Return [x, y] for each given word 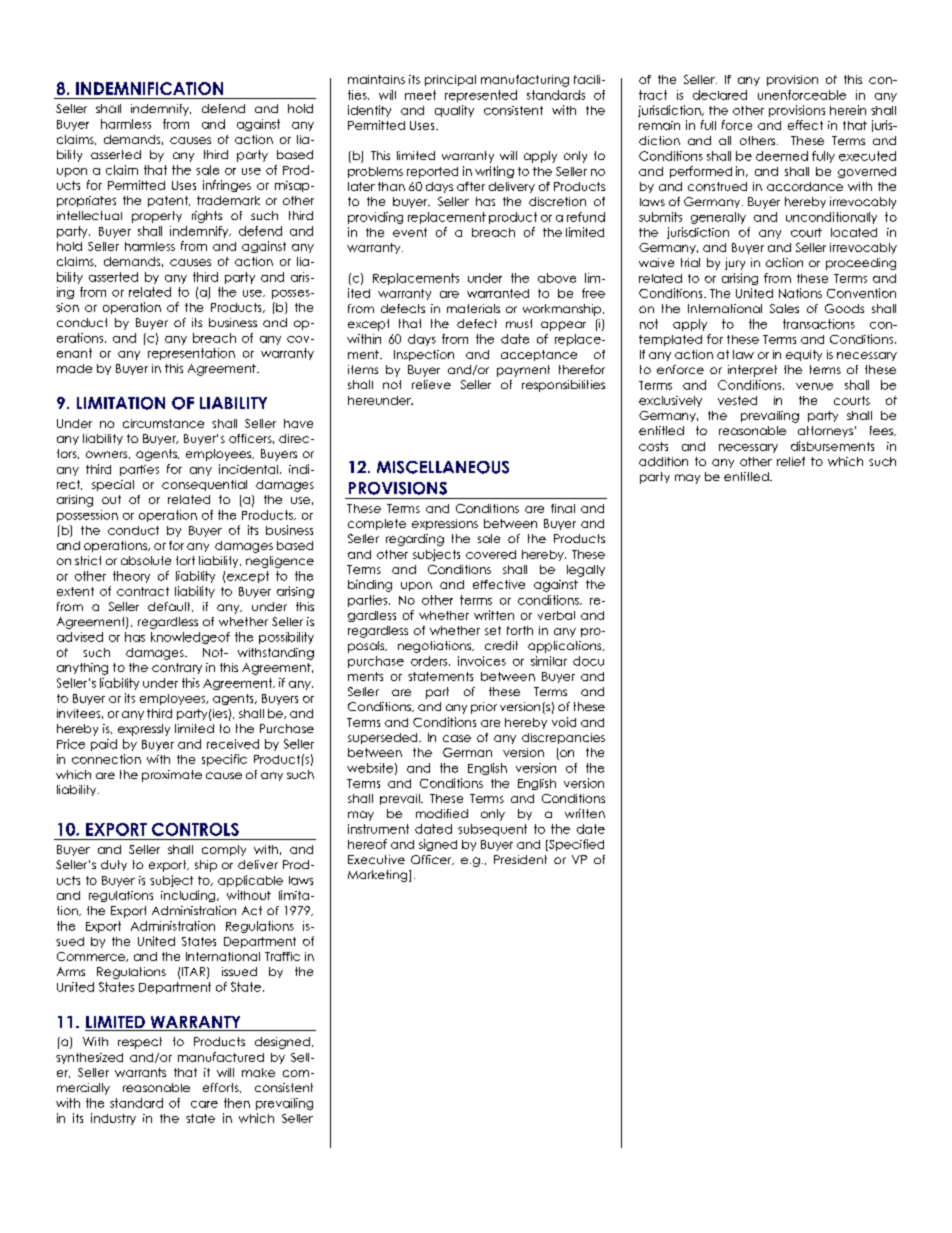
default [170, 607]
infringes [227, 186]
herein [848, 110]
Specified [575, 845]
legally [586, 571]
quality [454, 111]
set [493, 630]
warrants [140, 1072]
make [258, 1072]
